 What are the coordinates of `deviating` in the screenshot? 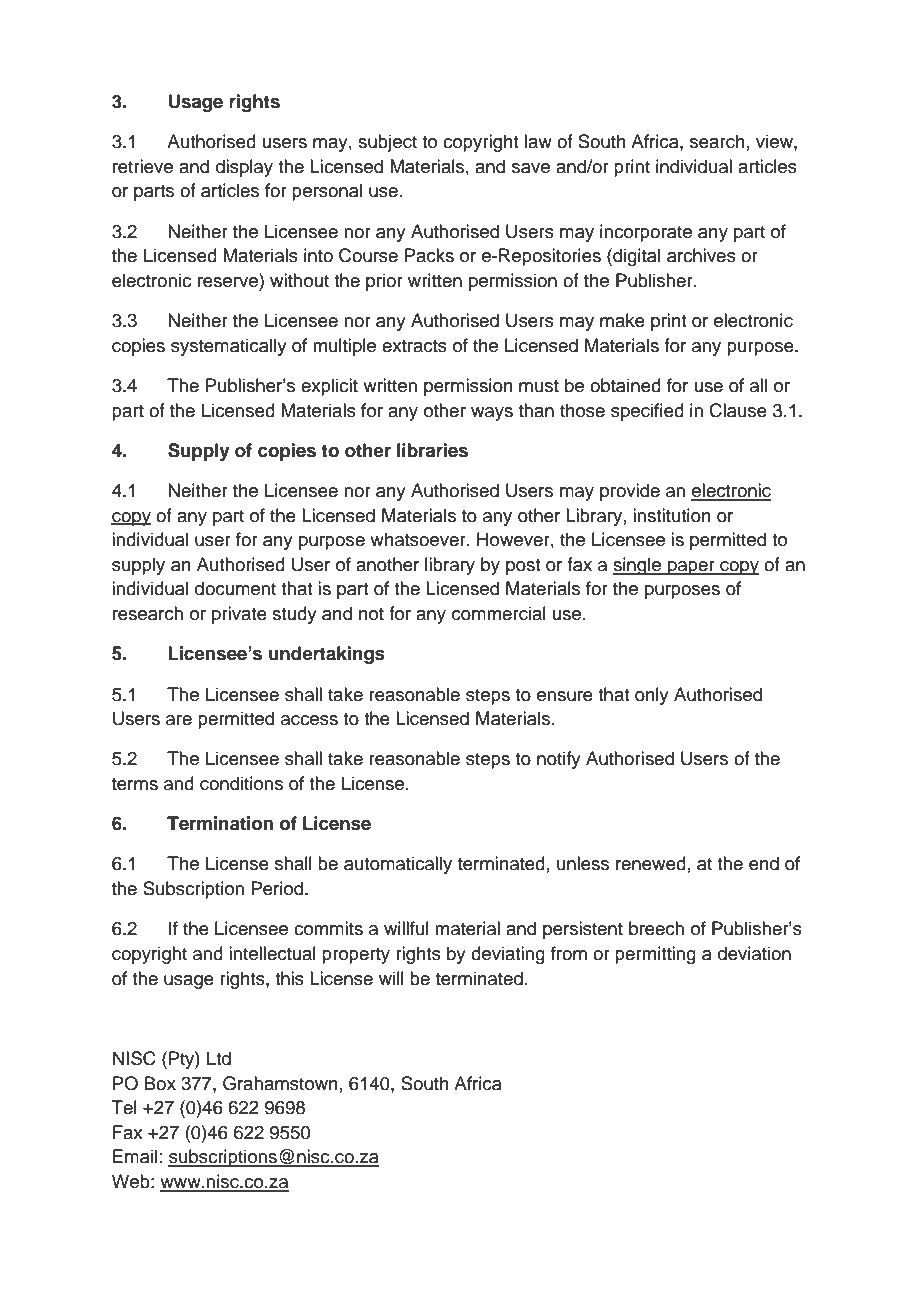 It's located at (508, 955).
